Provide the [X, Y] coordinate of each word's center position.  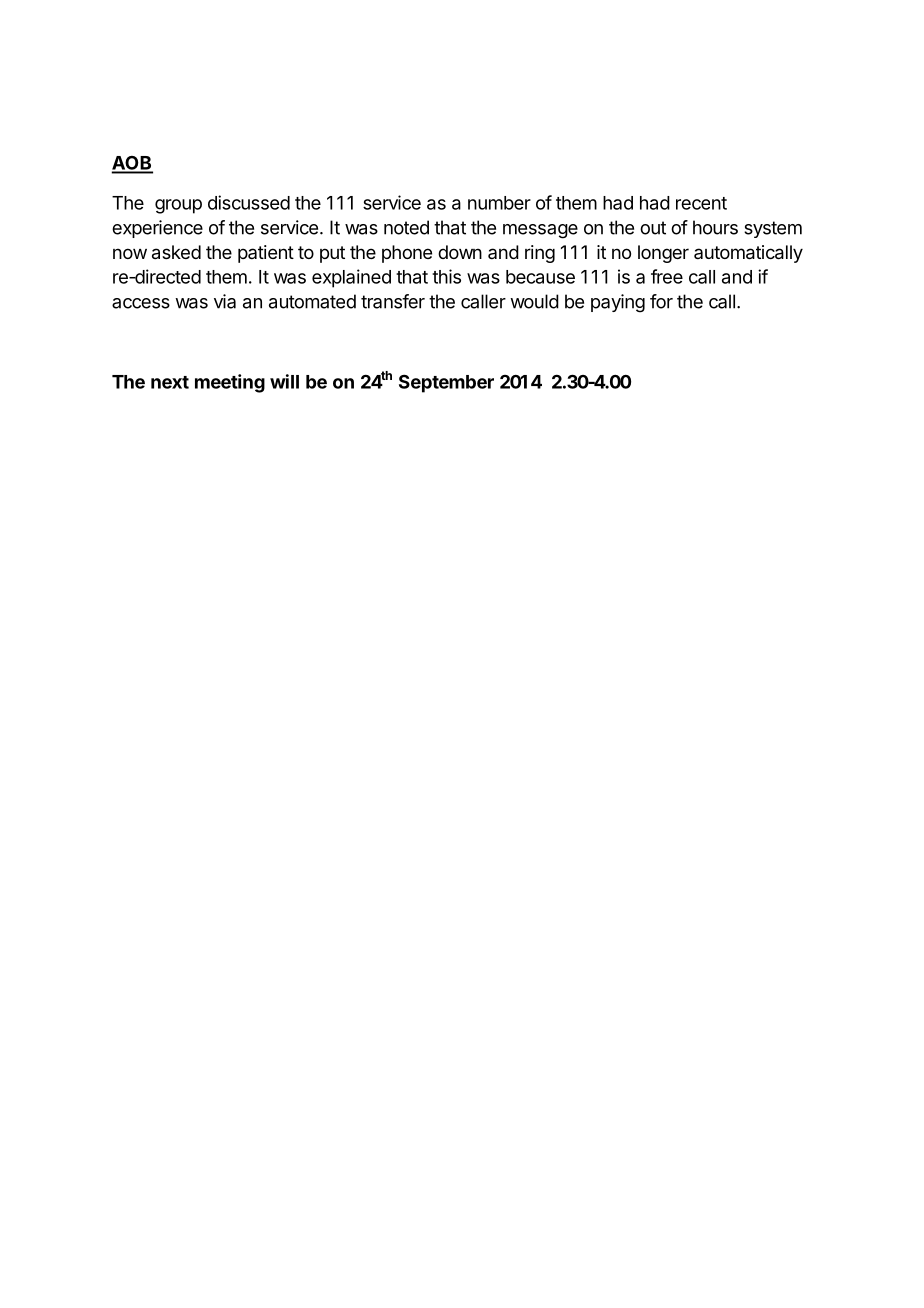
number [499, 203]
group [178, 206]
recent [701, 203]
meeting [230, 383]
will [284, 381]
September [446, 383]
